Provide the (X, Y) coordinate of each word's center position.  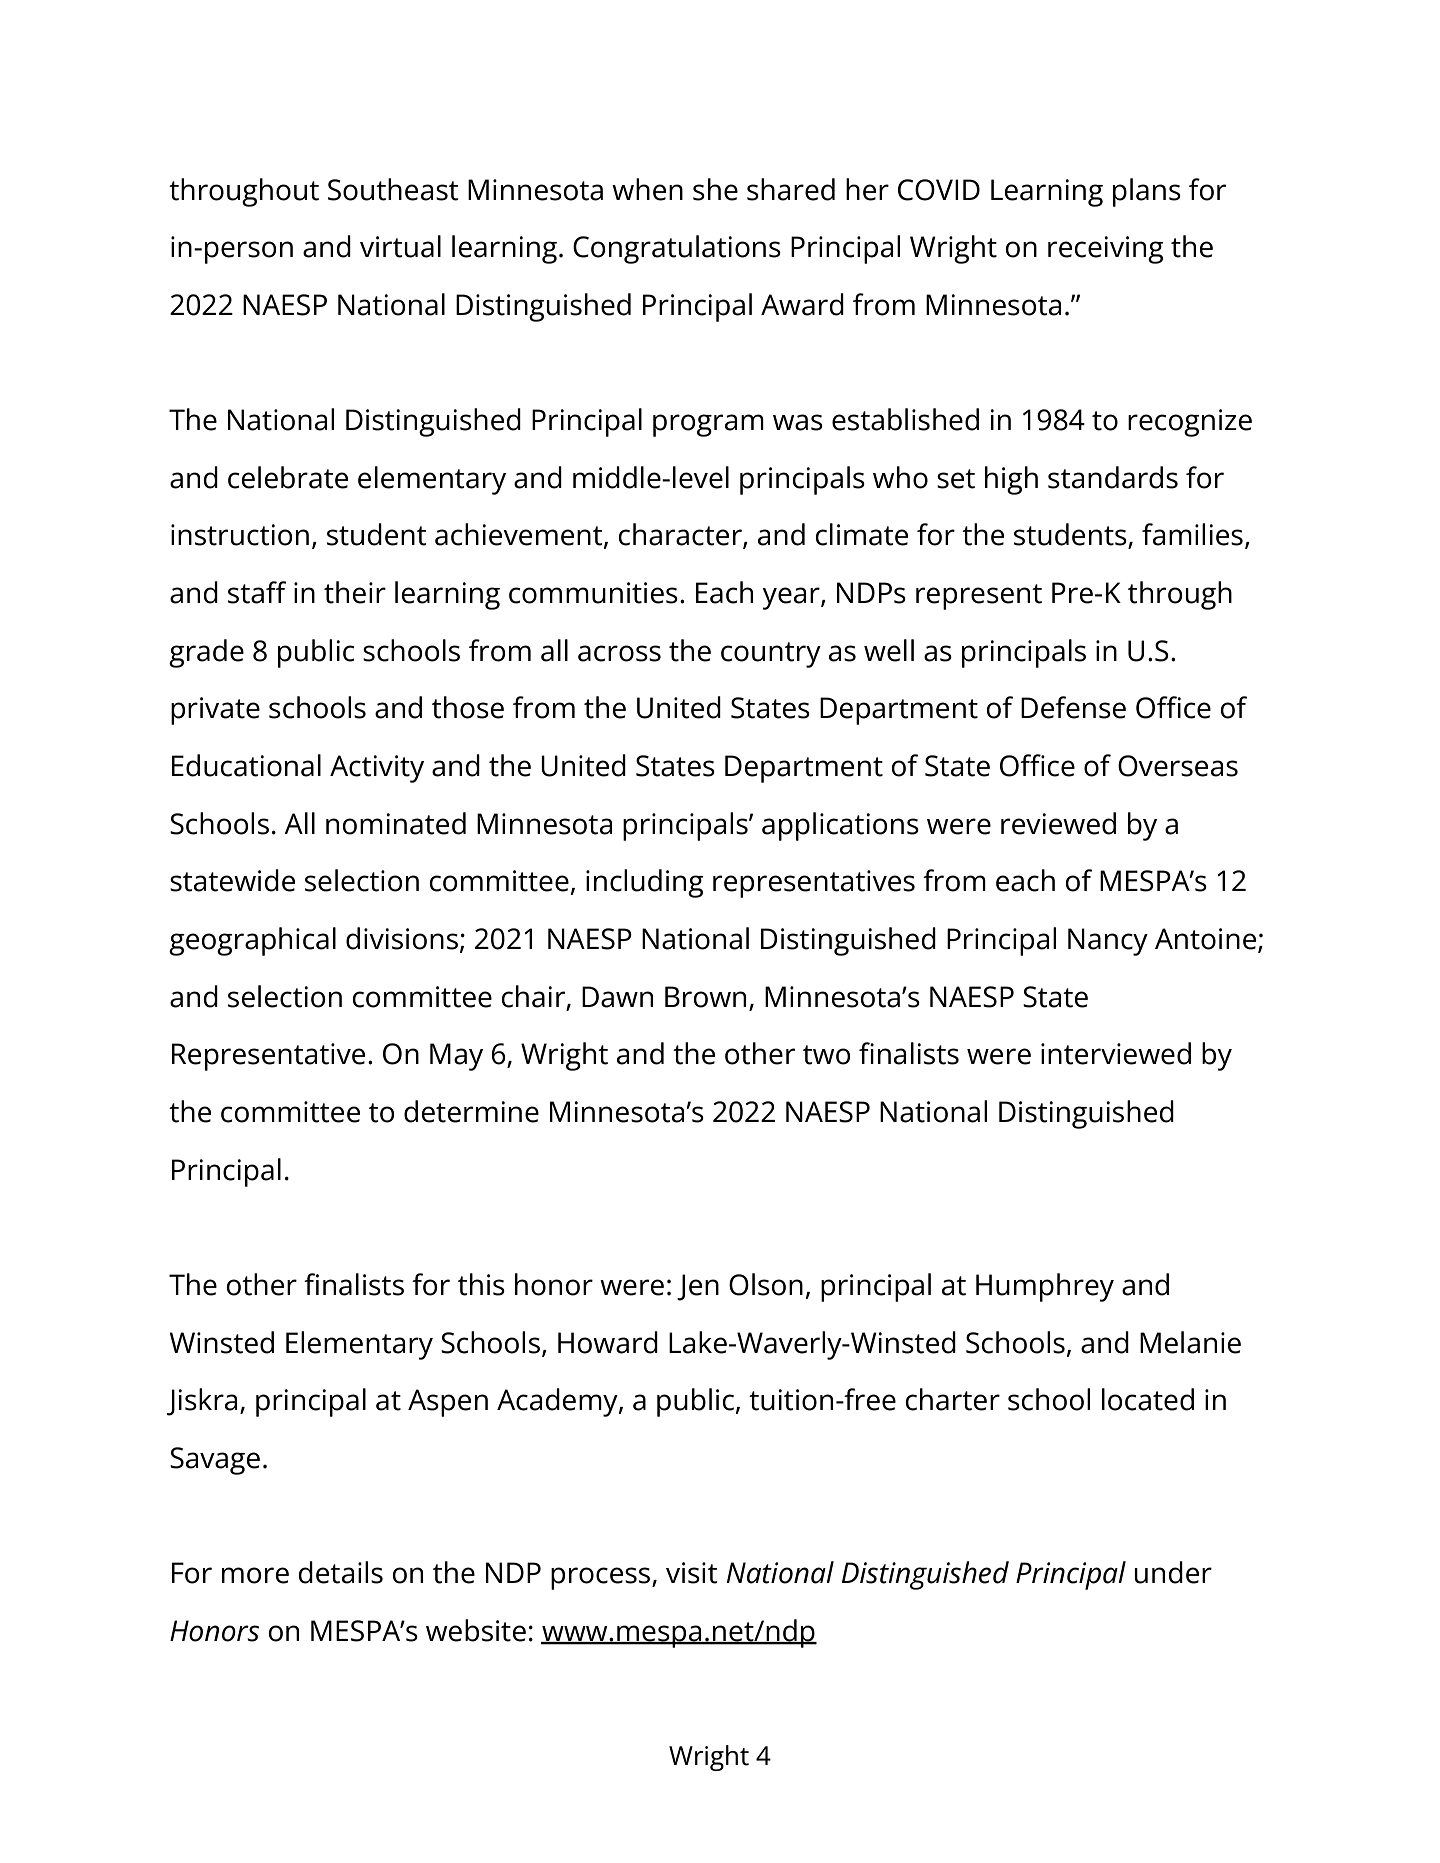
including (645, 883)
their (355, 592)
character (681, 535)
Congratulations (677, 249)
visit (692, 1573)
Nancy (1108, 942)
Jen (698, 1287)
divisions (402, 938)
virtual (400, 246)
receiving (1106, 250)
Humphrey (1045, 1287)
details (340, 1572)
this (481, 1284)
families (1192, 534)
